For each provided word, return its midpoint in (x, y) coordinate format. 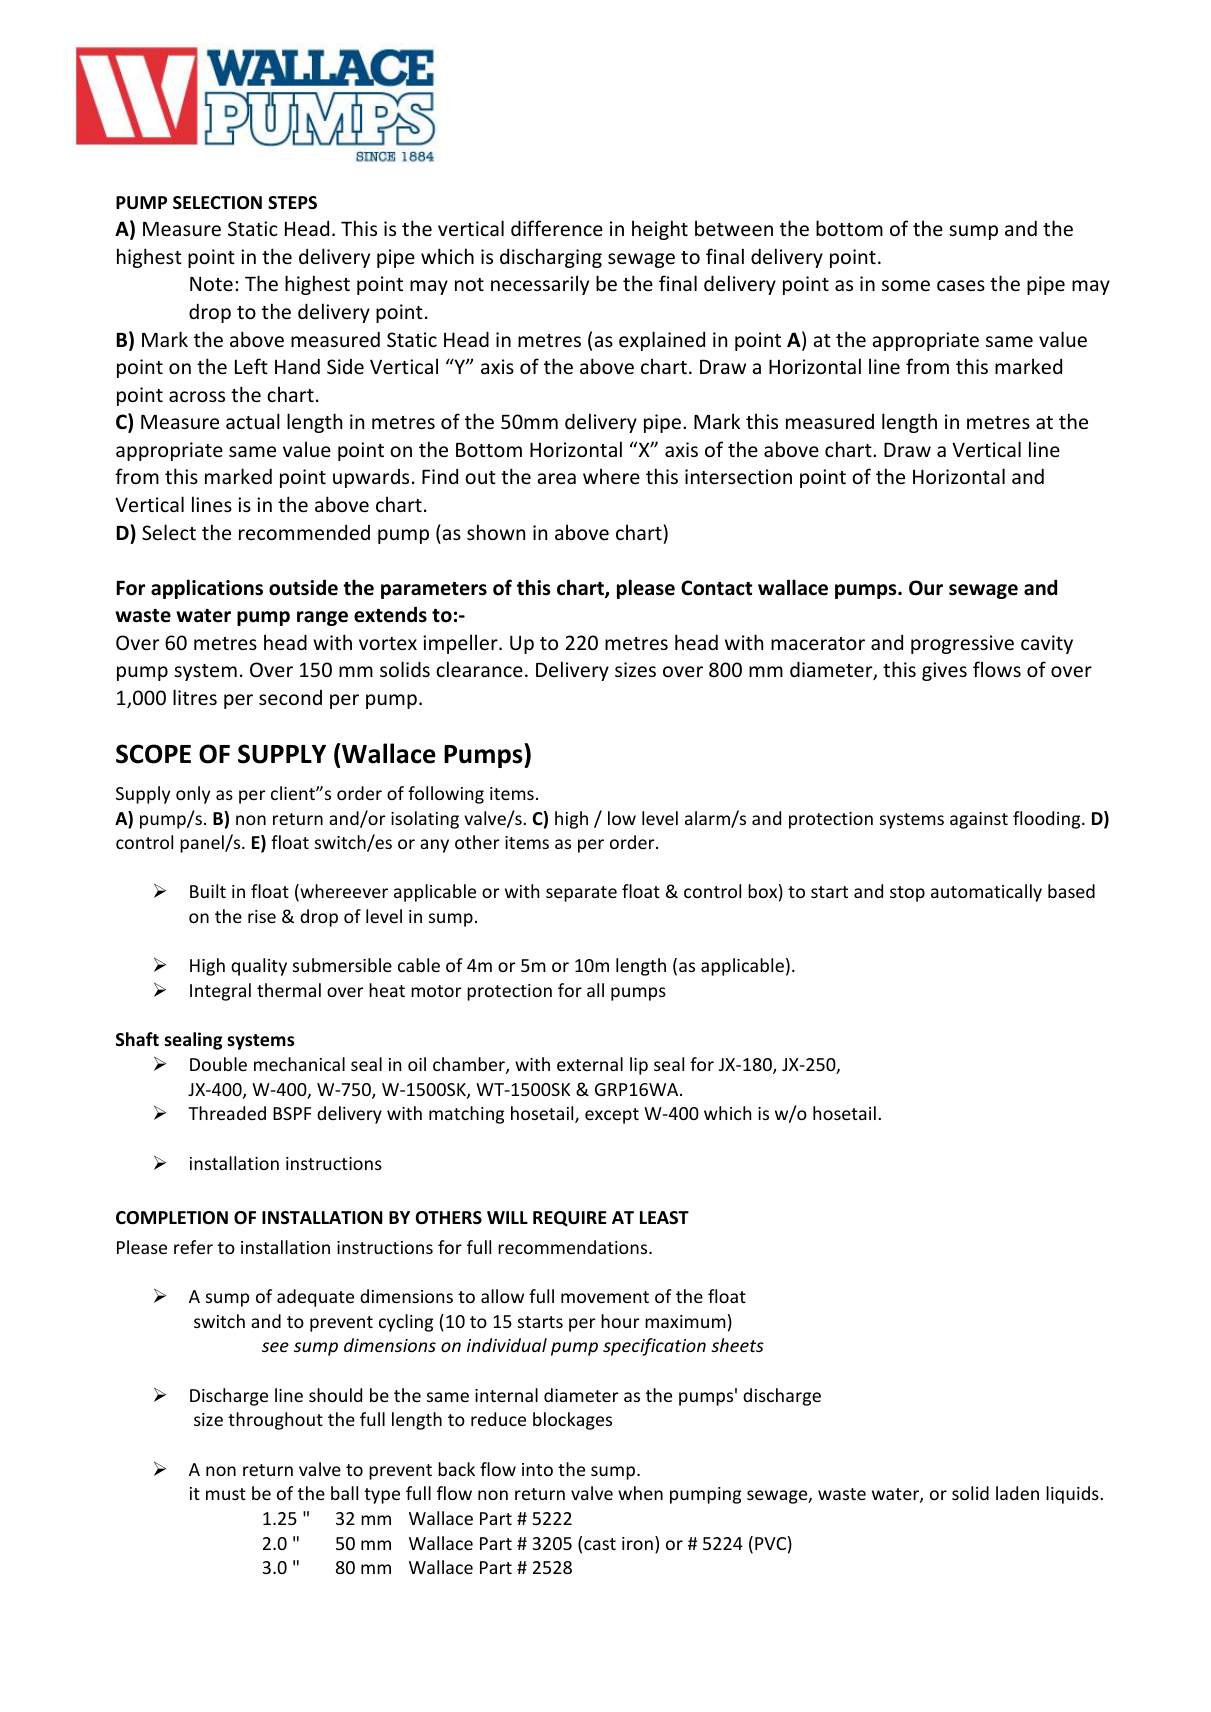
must (226, 1494)
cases (961, 285)
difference (557, 228)
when (640, 1493)
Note (211, 284)
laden (1017, 1493)
